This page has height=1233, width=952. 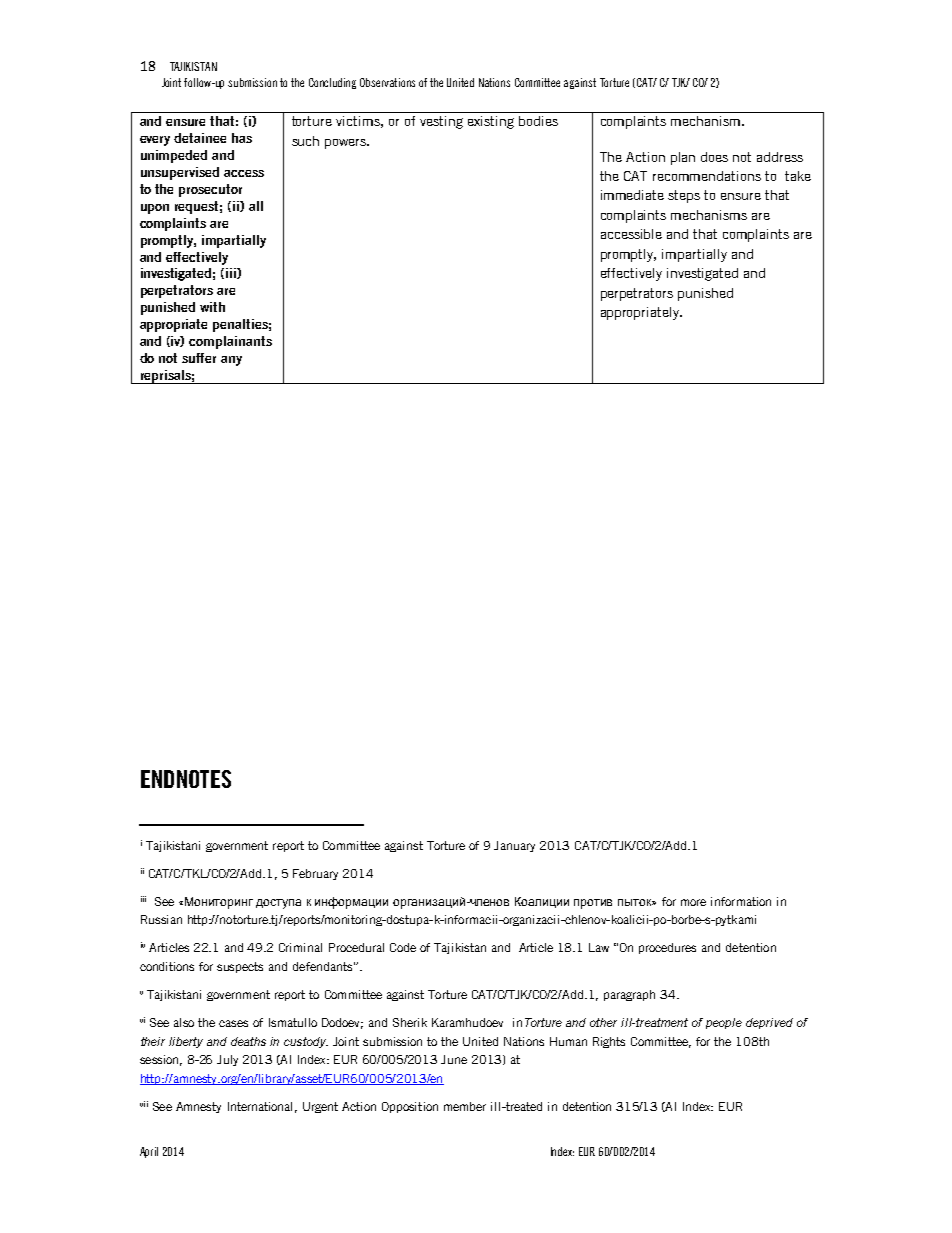 What do you see at coordinates (465, 1106) in the page?
I see `member` at bounding box center [465, 1106].
